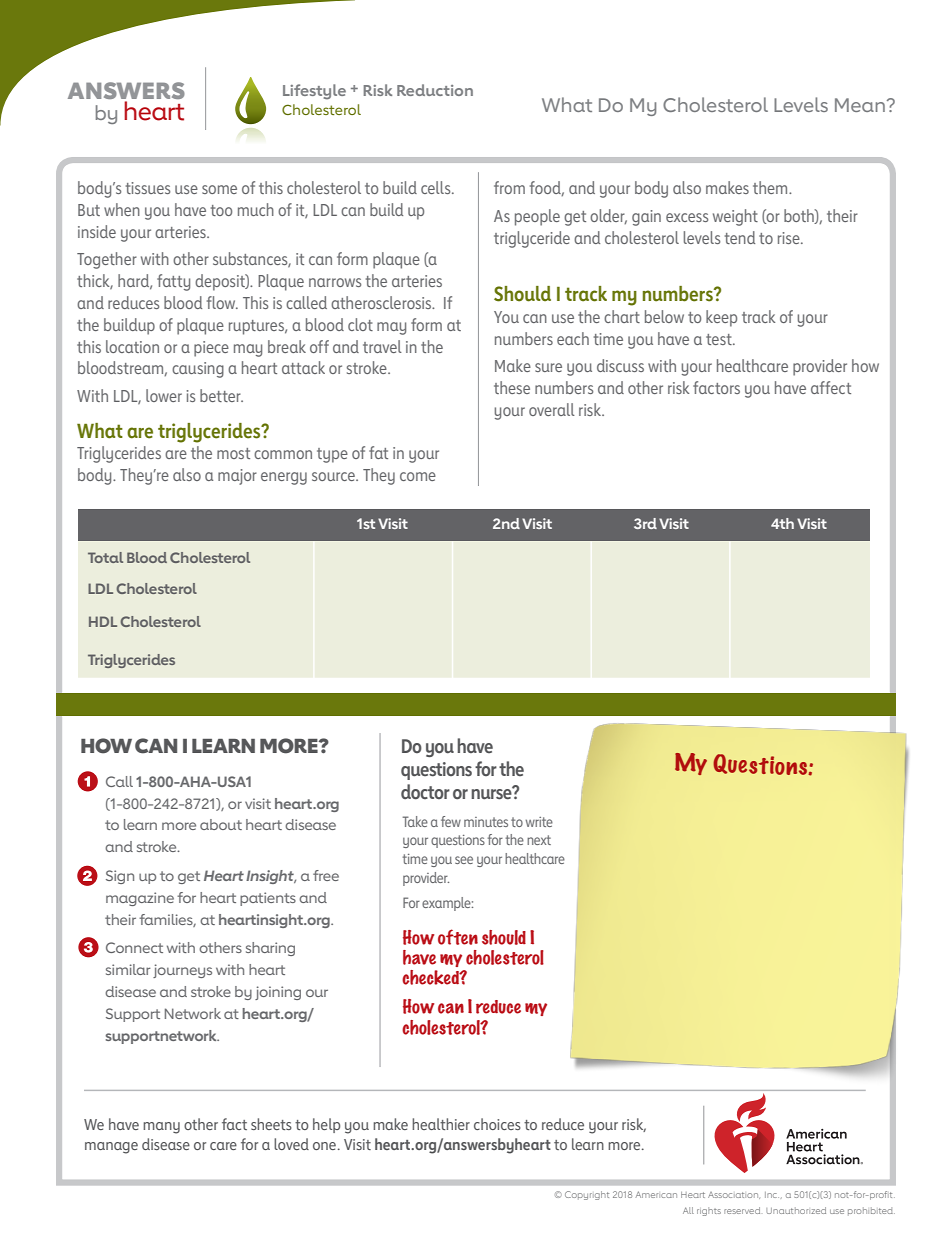 The image size is (952, 1233). I want to click on tissues, so click(148, 188).
